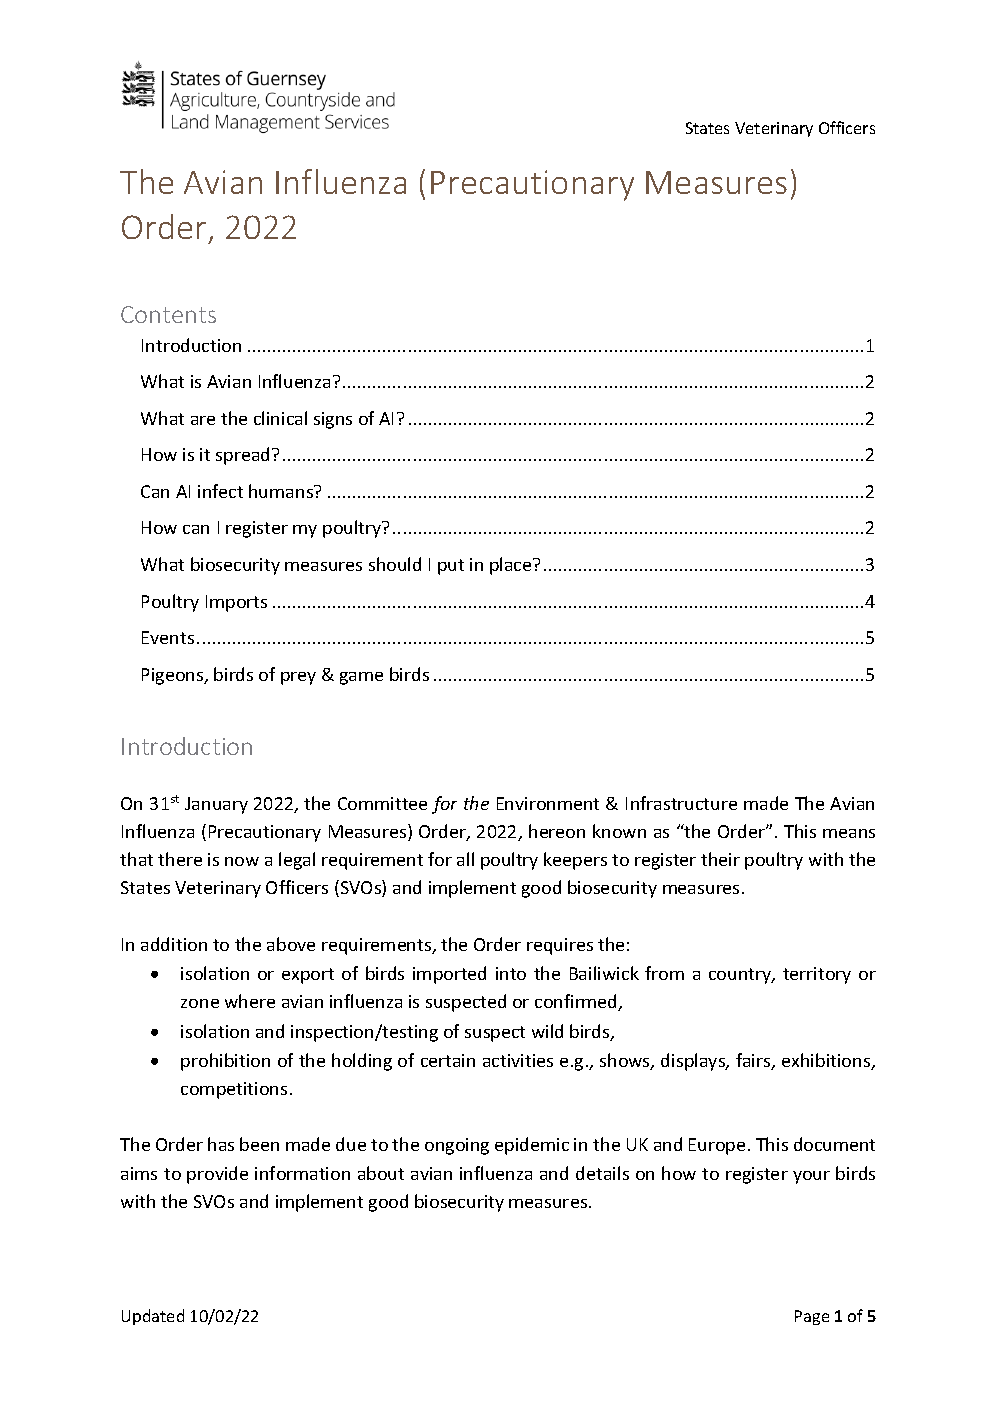 This document has width=997, height=1409. Describe the element at coordinates (548, 803) in the document. I see `Environment` at that location.
